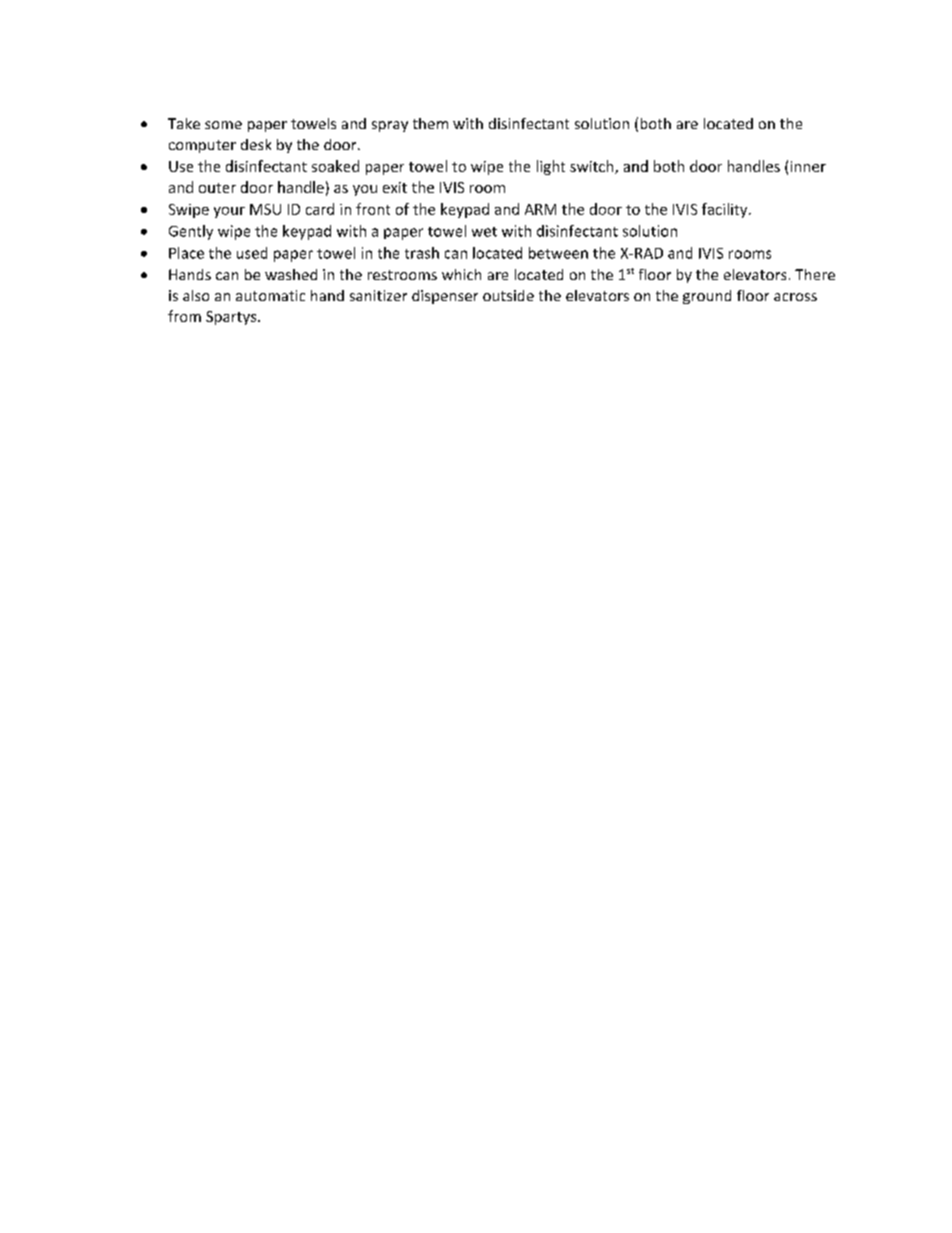 The image size is (952, 1233). What do you see at coordinates (815, 274) in the image?
I see `There` at bounding box center [815, 274].
